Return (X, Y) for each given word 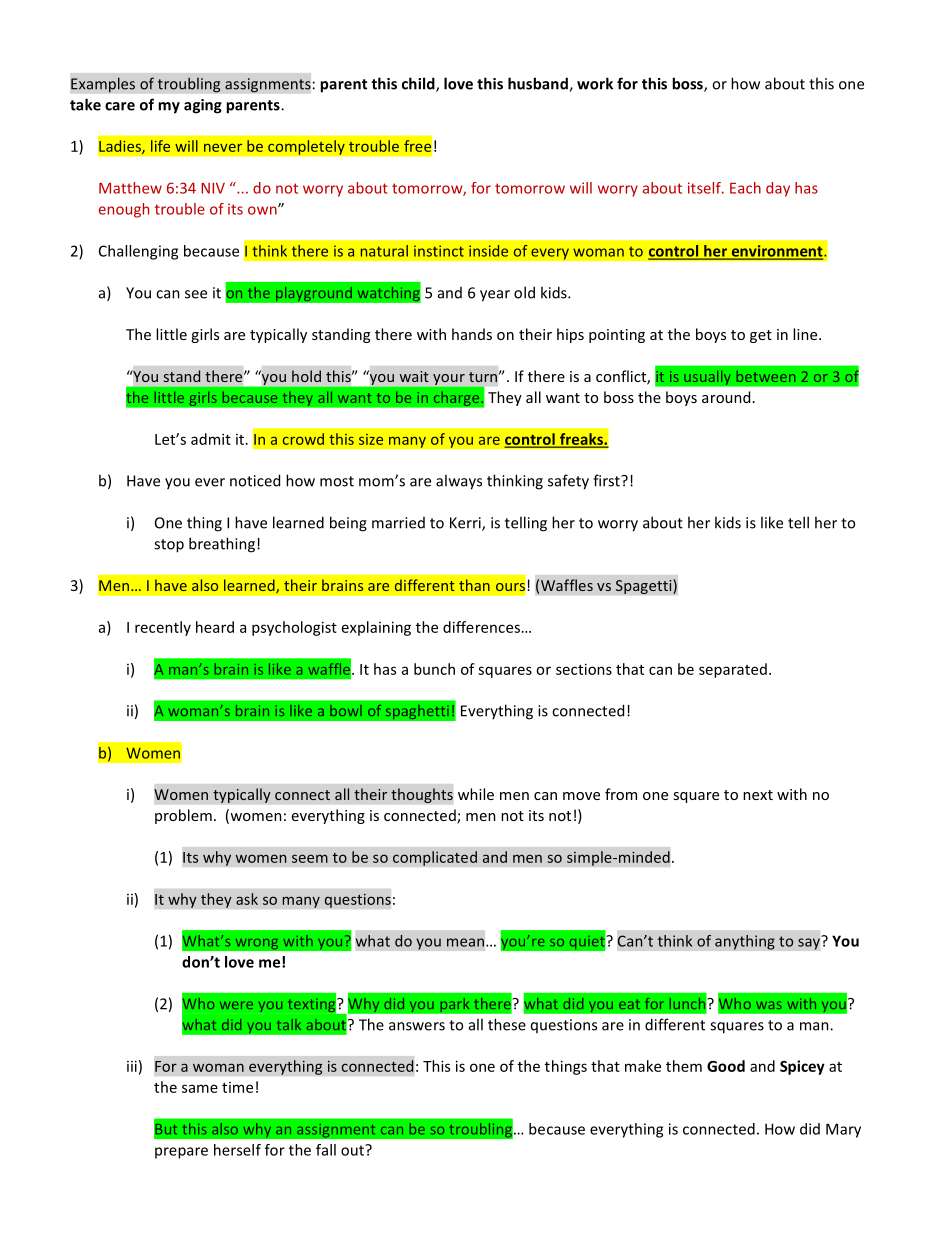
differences (481, 627)
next (758, 795)
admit (211, 439)
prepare (181, 1153)
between (766, 376)
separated (733, 670)
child (419, 84)
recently (163, 628)
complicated (435, 858)
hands (472, 334)
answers (417, 1026)
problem (183, 816)
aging (203, 106)
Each (745, 188)
